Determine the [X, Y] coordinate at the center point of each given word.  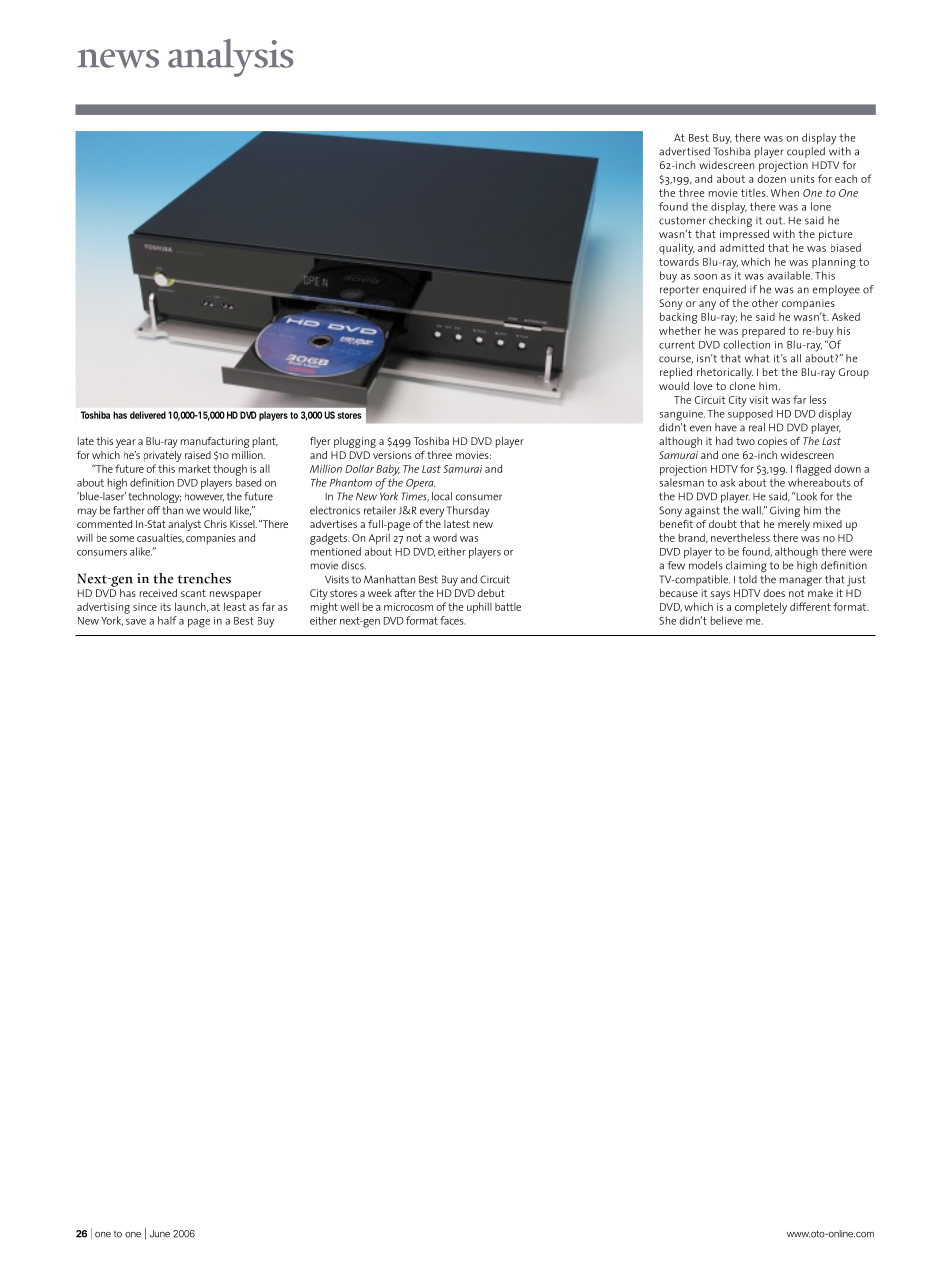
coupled [806, 152]
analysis [230, 58]
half [167, 620]
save [136, 622]
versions [392, 455]
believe [727, 620]
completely [761, 608]
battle [508, 607]
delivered [148, 415]
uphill [479, 608]
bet [770, 372]
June [160, 1234]
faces [452, 620]
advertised [684, 151]
